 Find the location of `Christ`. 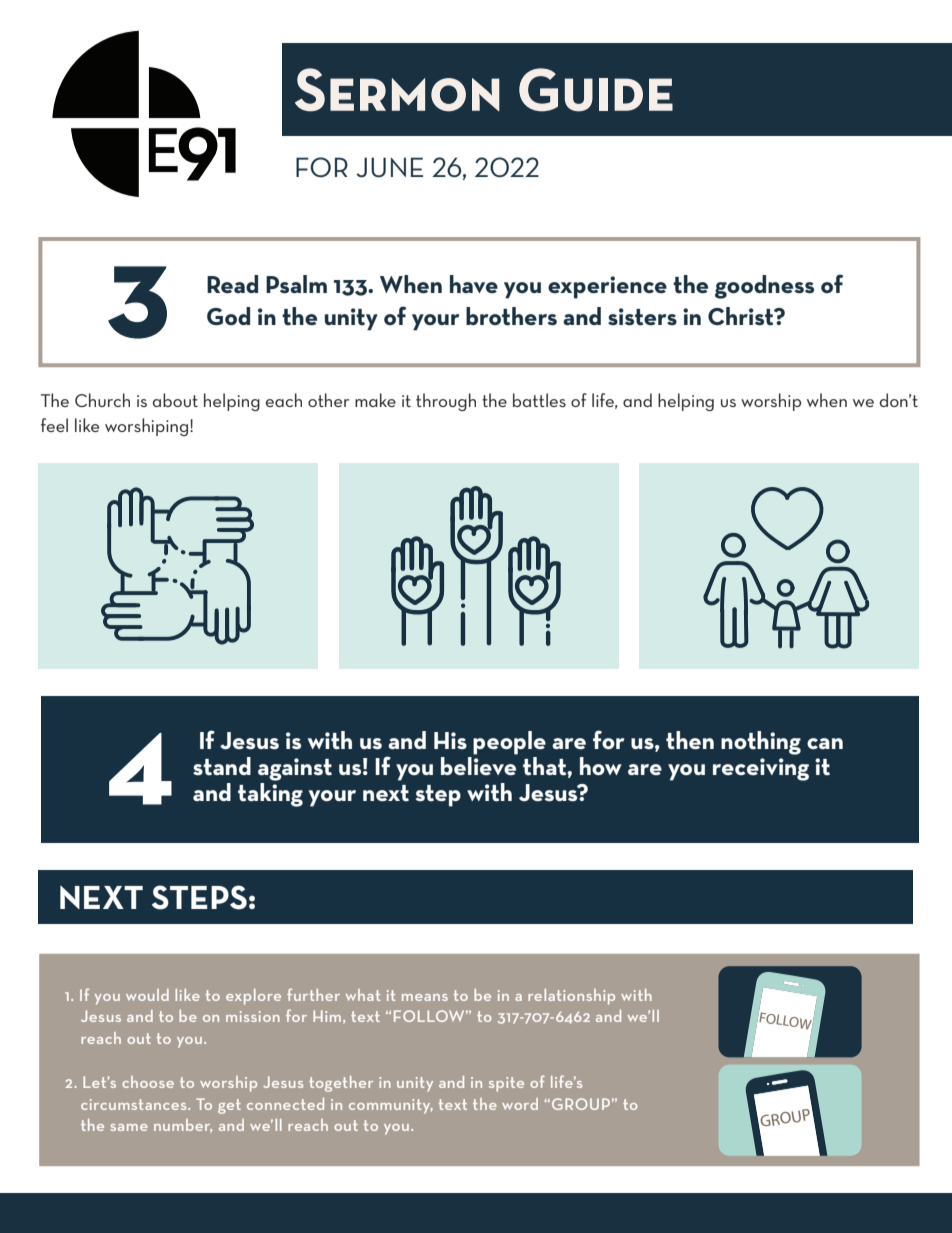

Christ is located at coordinates (742, 316).
